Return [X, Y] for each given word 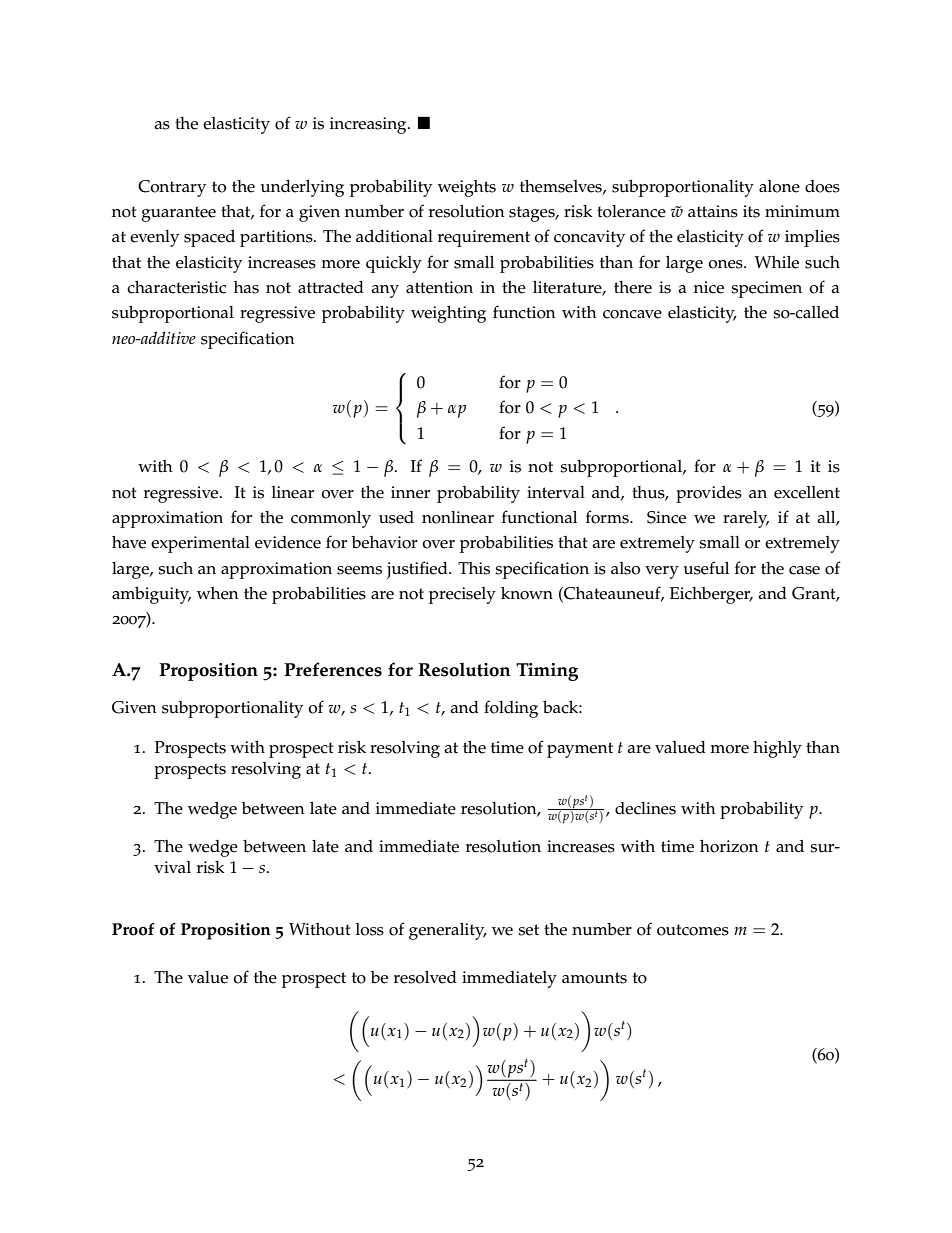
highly [777, 749]
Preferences [333, 669]
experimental [200, 544]
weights [467, 188]
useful [706, 568]
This [474, 568]
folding [511, 709]
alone [779, 186]
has [246, 287]
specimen [766, 289]
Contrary [172, 188]
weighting [448, 314]
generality [448, 931]
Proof [133, 929]
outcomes [693, 930]
